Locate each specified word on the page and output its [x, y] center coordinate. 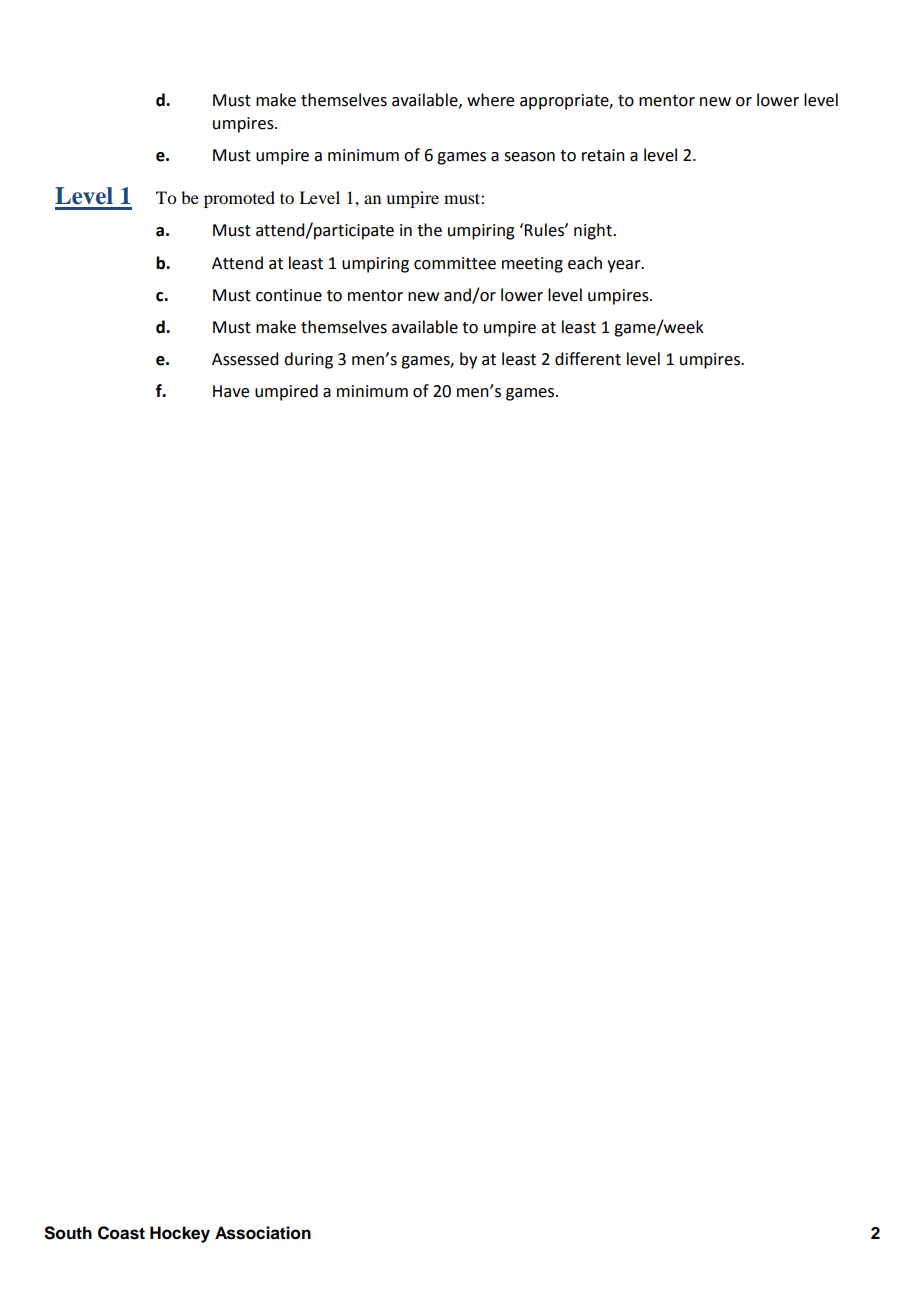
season [529, 157]
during [308, 360]
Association [263, 1233]
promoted [239, 199]
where [490, 100]
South [68, 1233]
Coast [121, 1233]
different [588, 359]
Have [231, 391]
